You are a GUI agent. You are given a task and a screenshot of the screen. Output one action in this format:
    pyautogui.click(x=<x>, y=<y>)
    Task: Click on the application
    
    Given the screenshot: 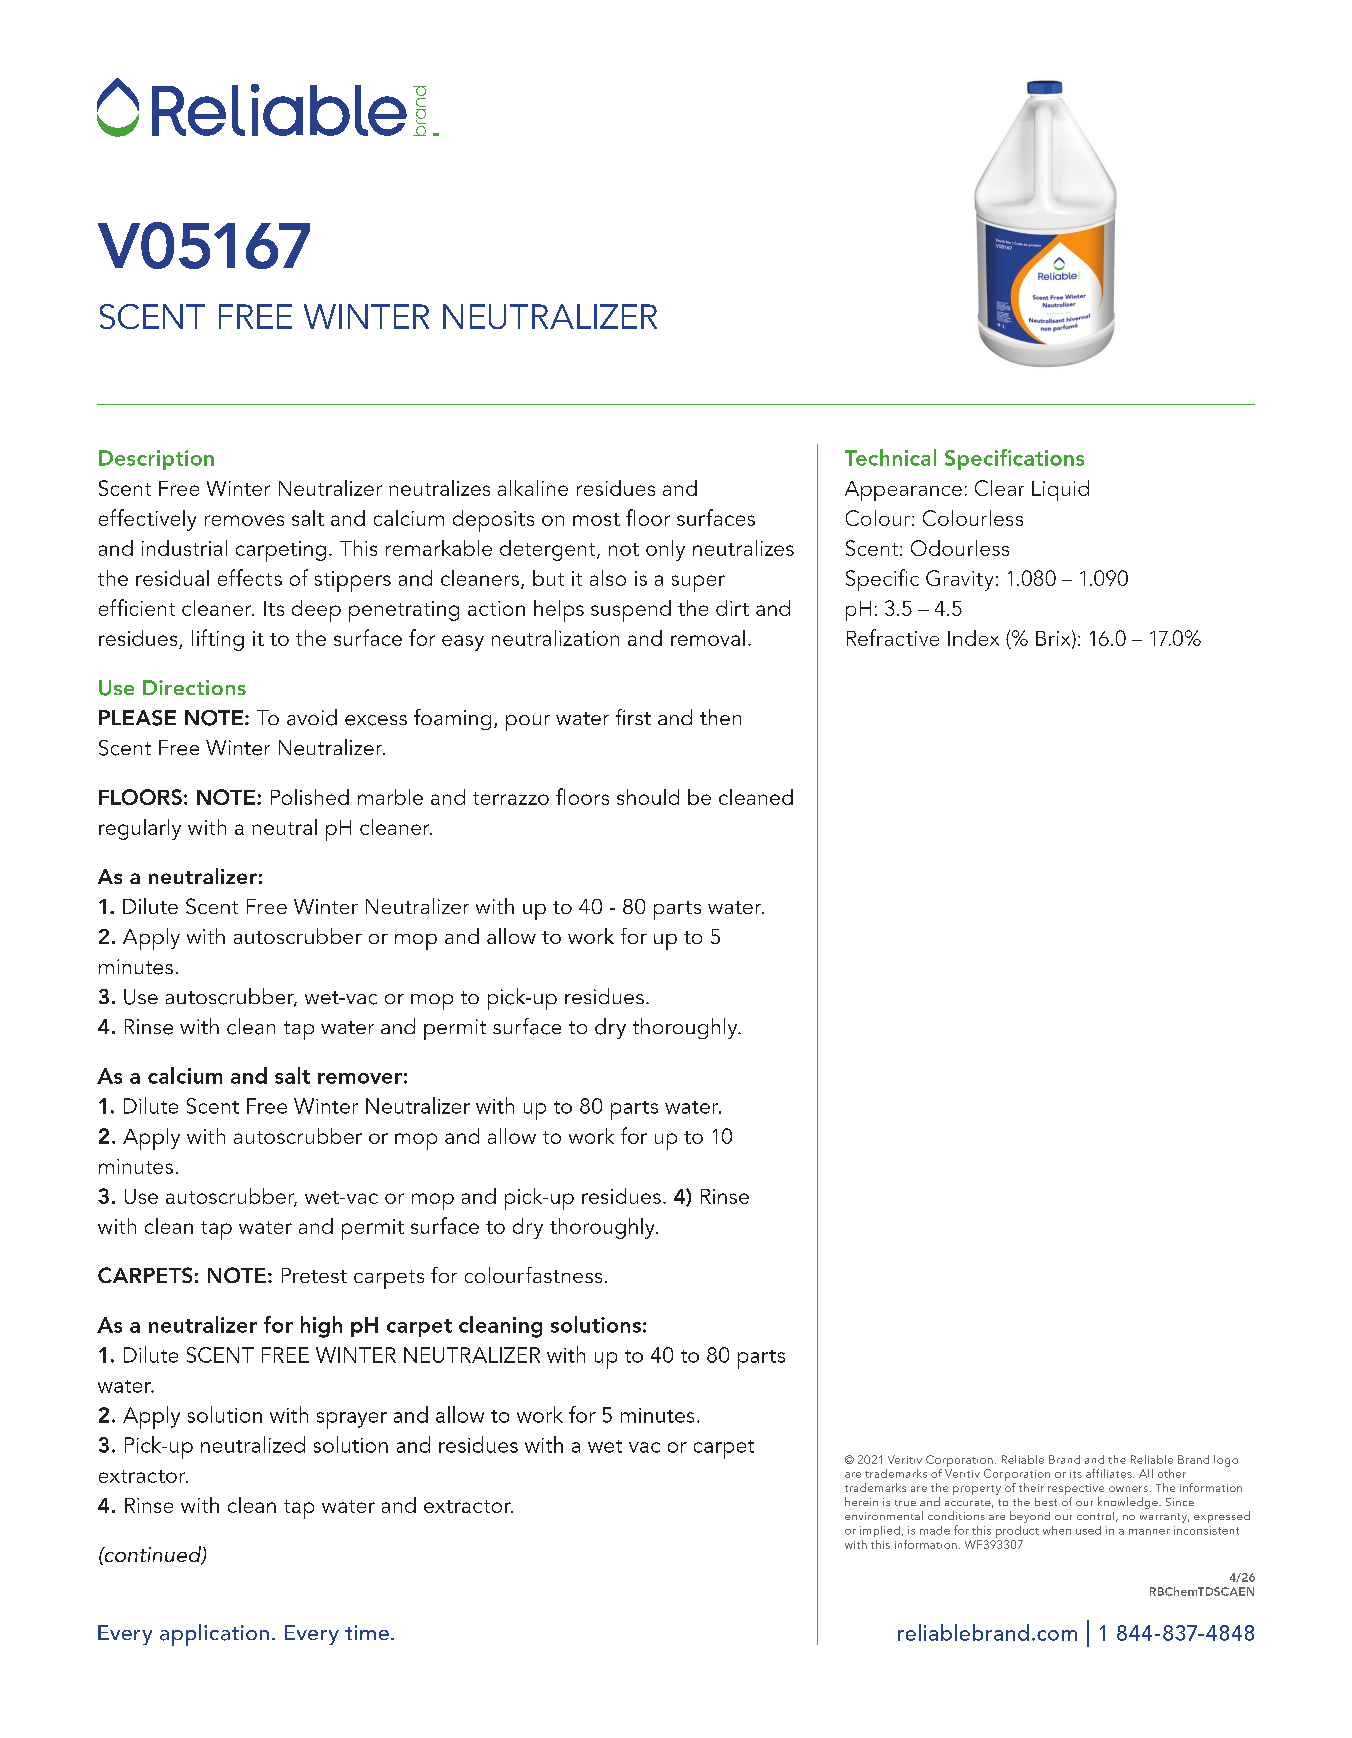 What is the action you would take?
    pyautogui.click(x=214, y=1635)
